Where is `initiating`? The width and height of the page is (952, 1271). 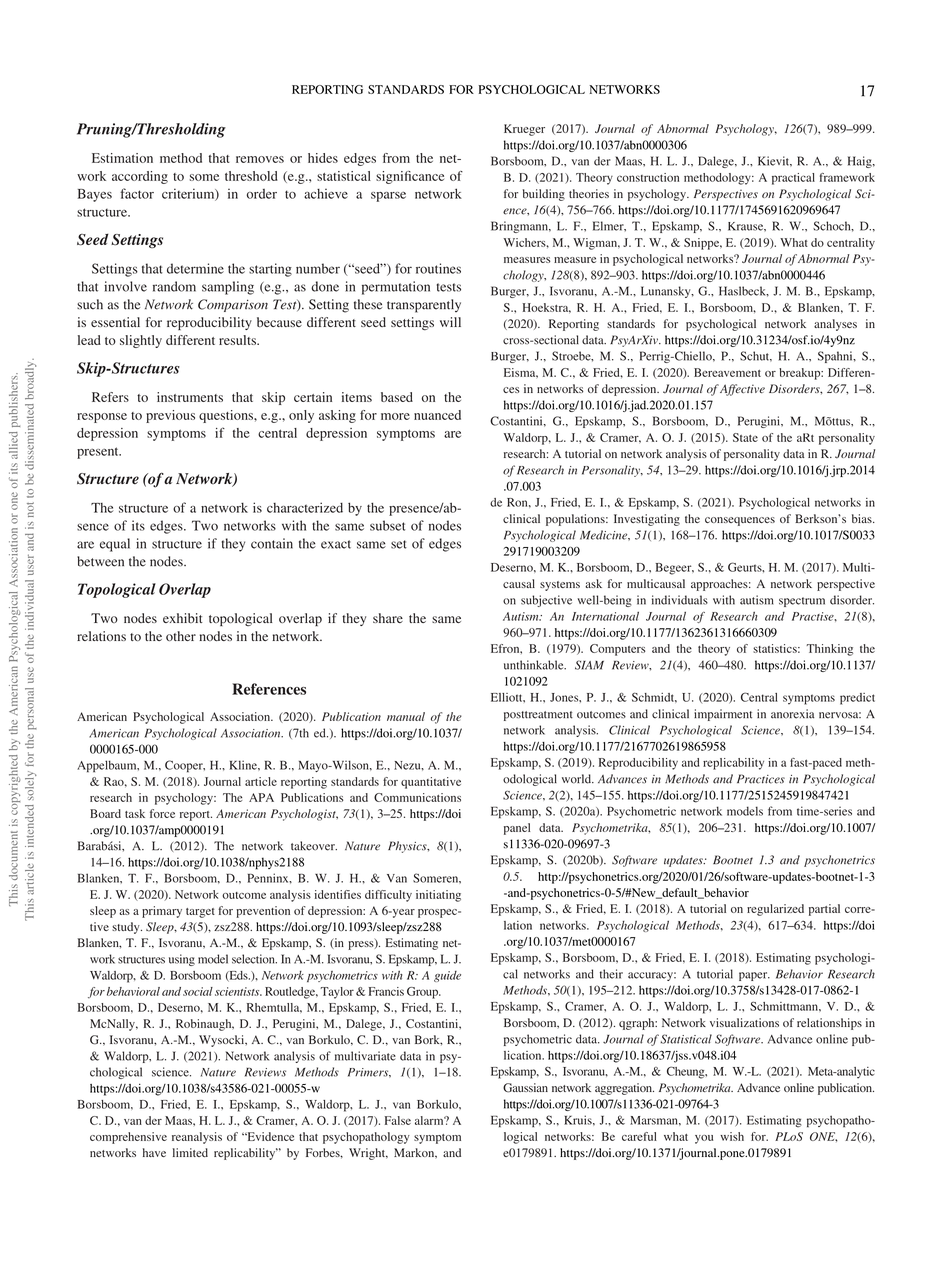 initiating is located at coordinates (438, 896).
